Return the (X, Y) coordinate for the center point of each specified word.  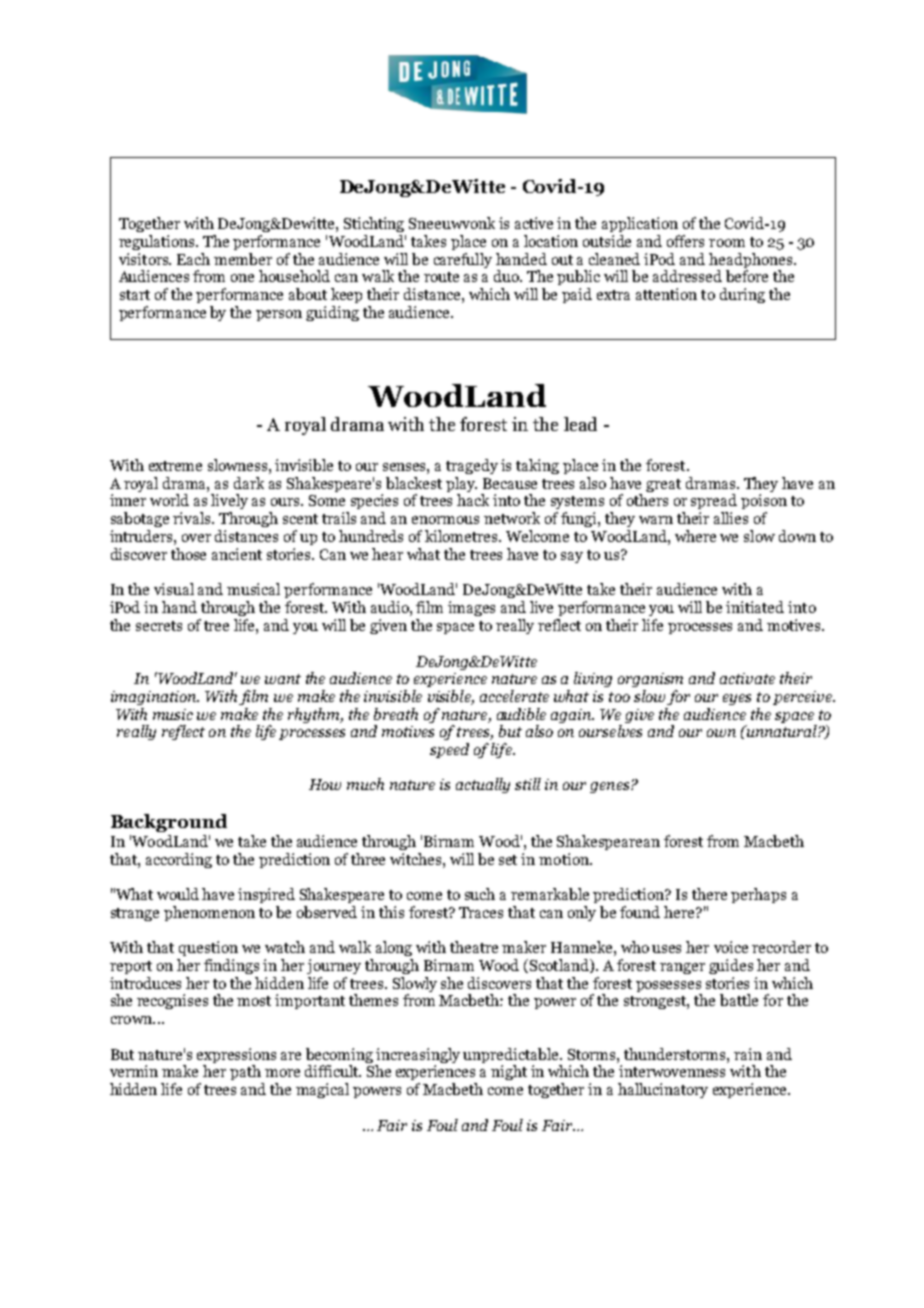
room (727, 243)
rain (748, 1054)
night (509, 1072)
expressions (236, 1055)
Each (193, 259)
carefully (463, 260)
